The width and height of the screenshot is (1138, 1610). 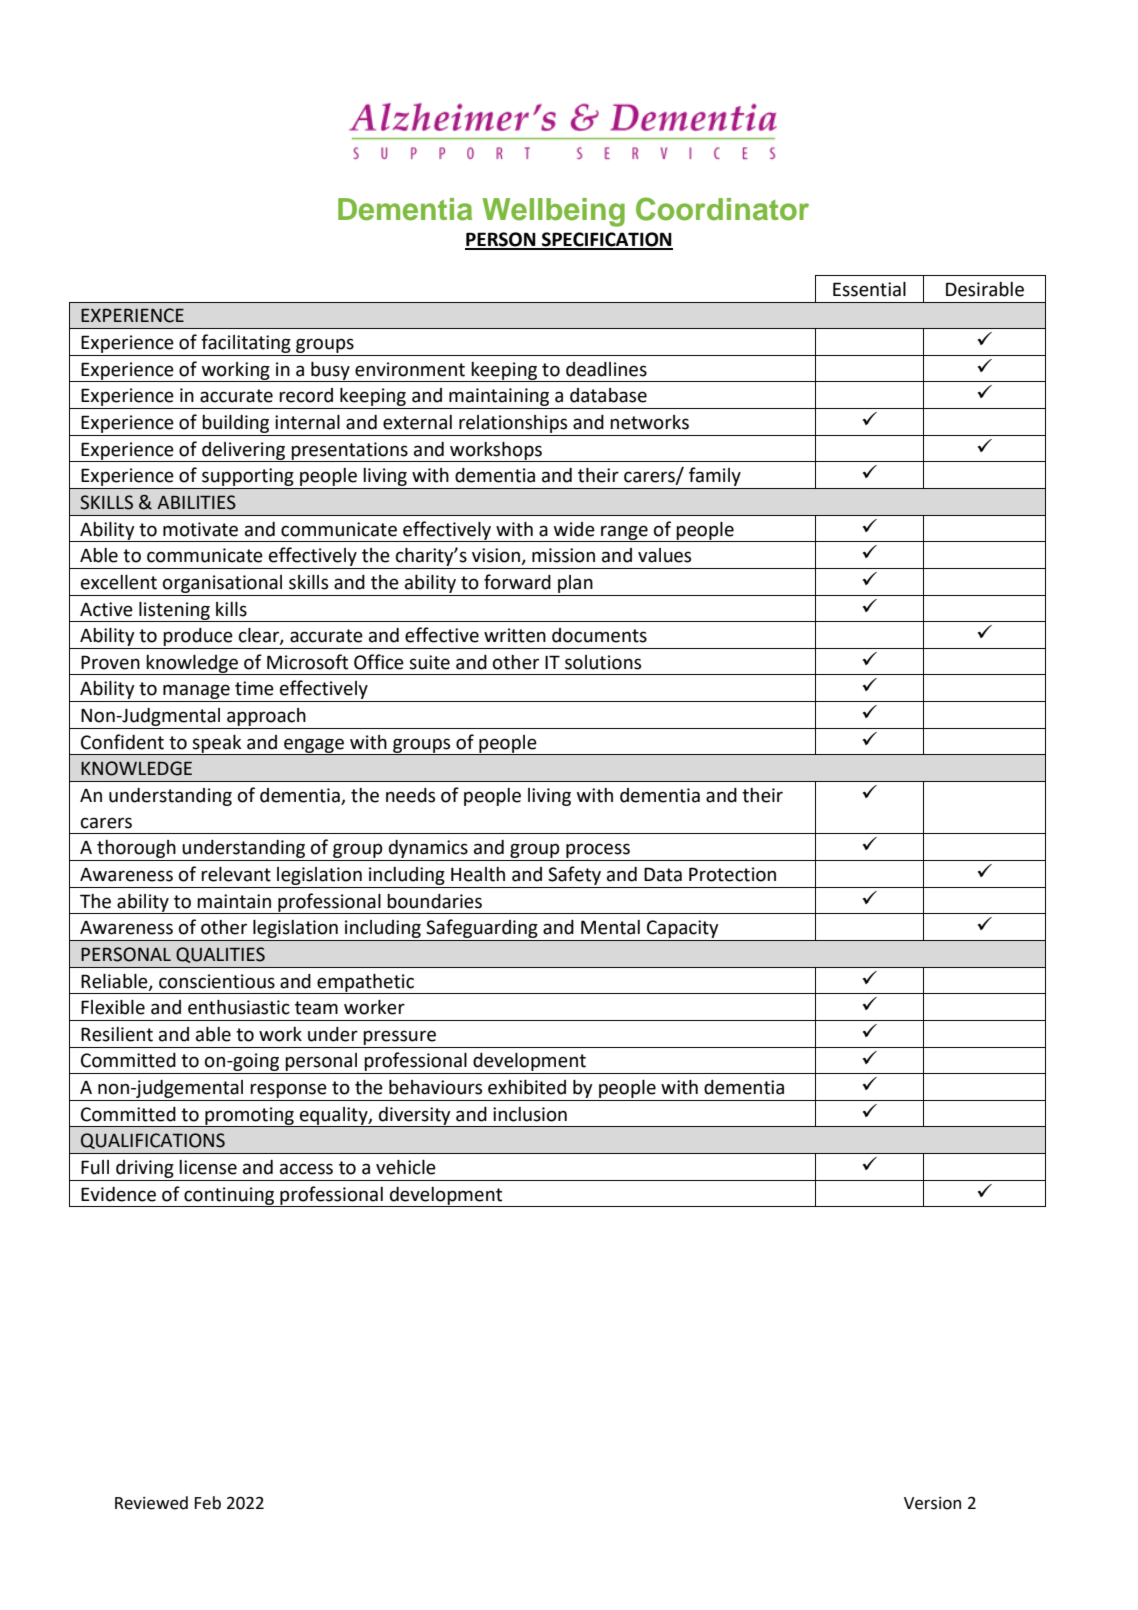 I want to click on Essential, so click(x=869, y=289).
